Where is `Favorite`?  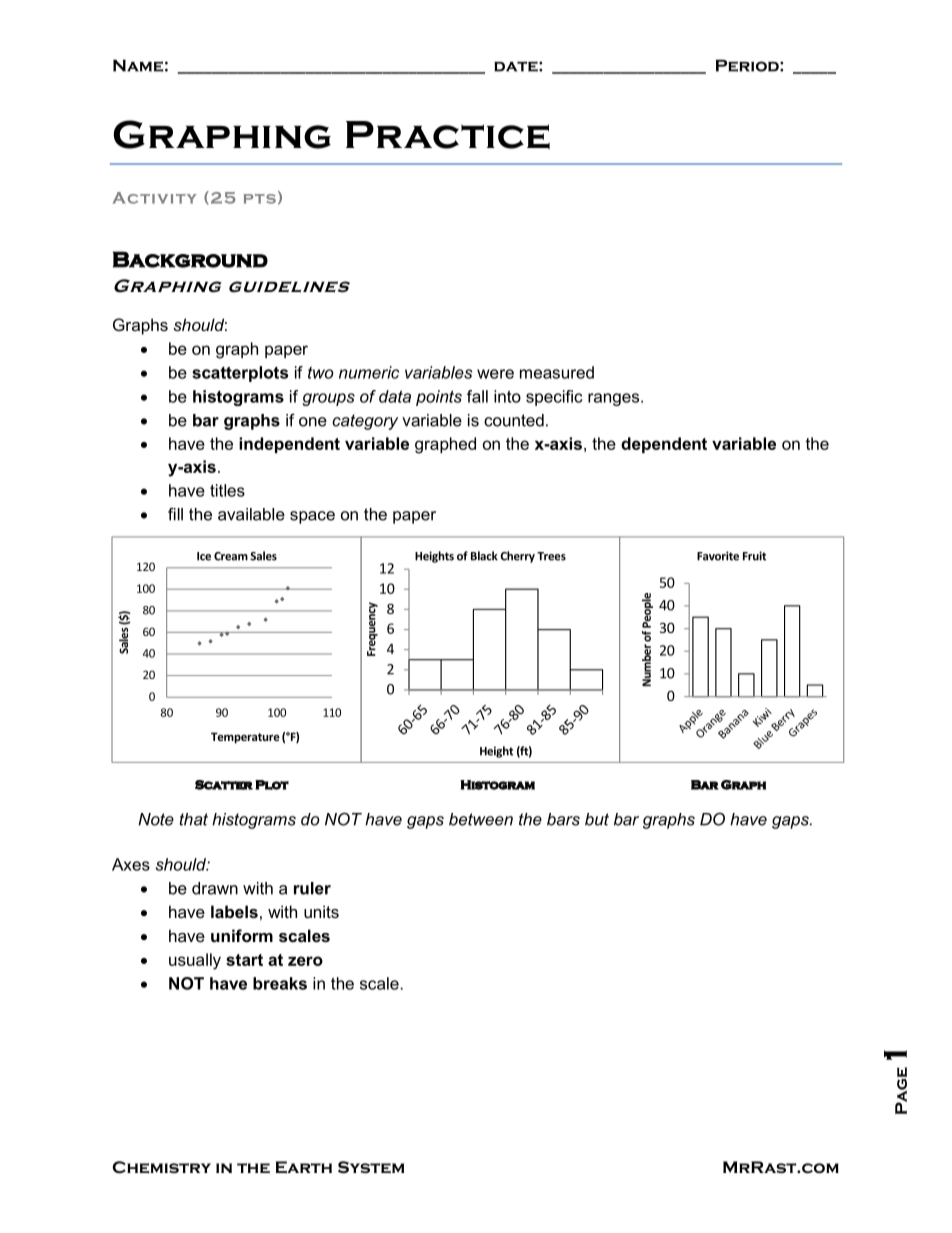 Favorite is located at coordinates (718, 556).
